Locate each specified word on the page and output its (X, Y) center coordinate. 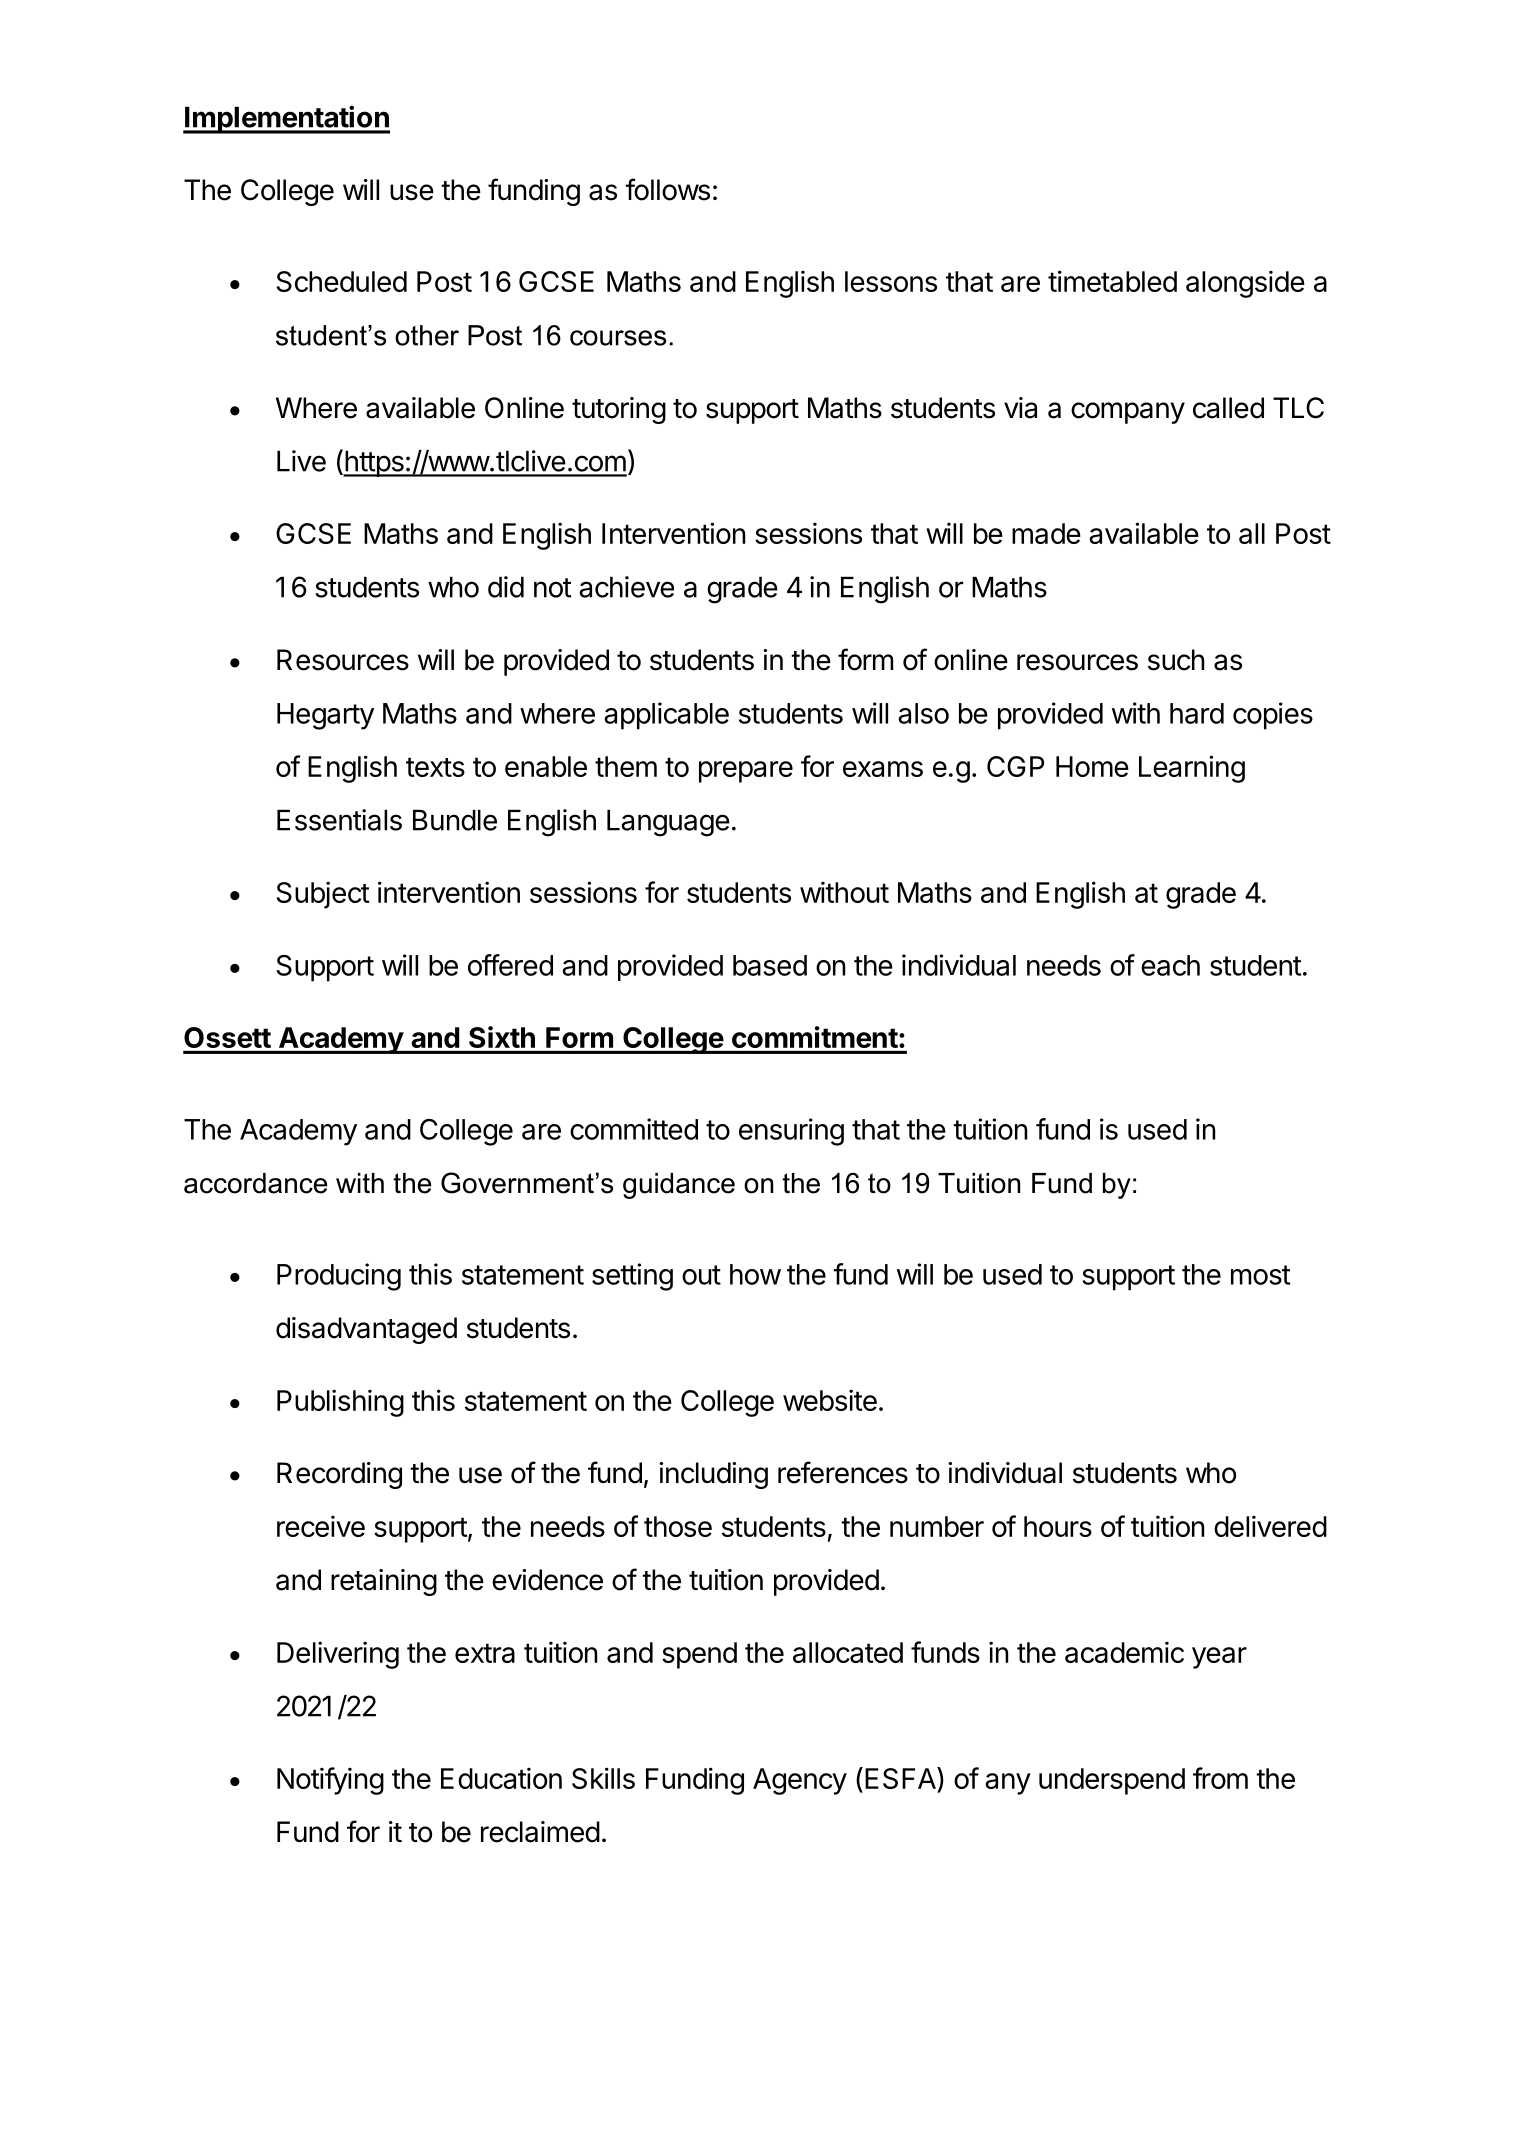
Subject (323, 895)
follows (667, 189)
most (1260, 1275)
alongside (1245, 284)
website (830, 1400)
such (1176, 660)
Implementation (286, 119)
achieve (626, 587)
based (770, 965)
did (506, 587)
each (1170, 965)
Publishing (340, 1403)
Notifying (330, 1781)
